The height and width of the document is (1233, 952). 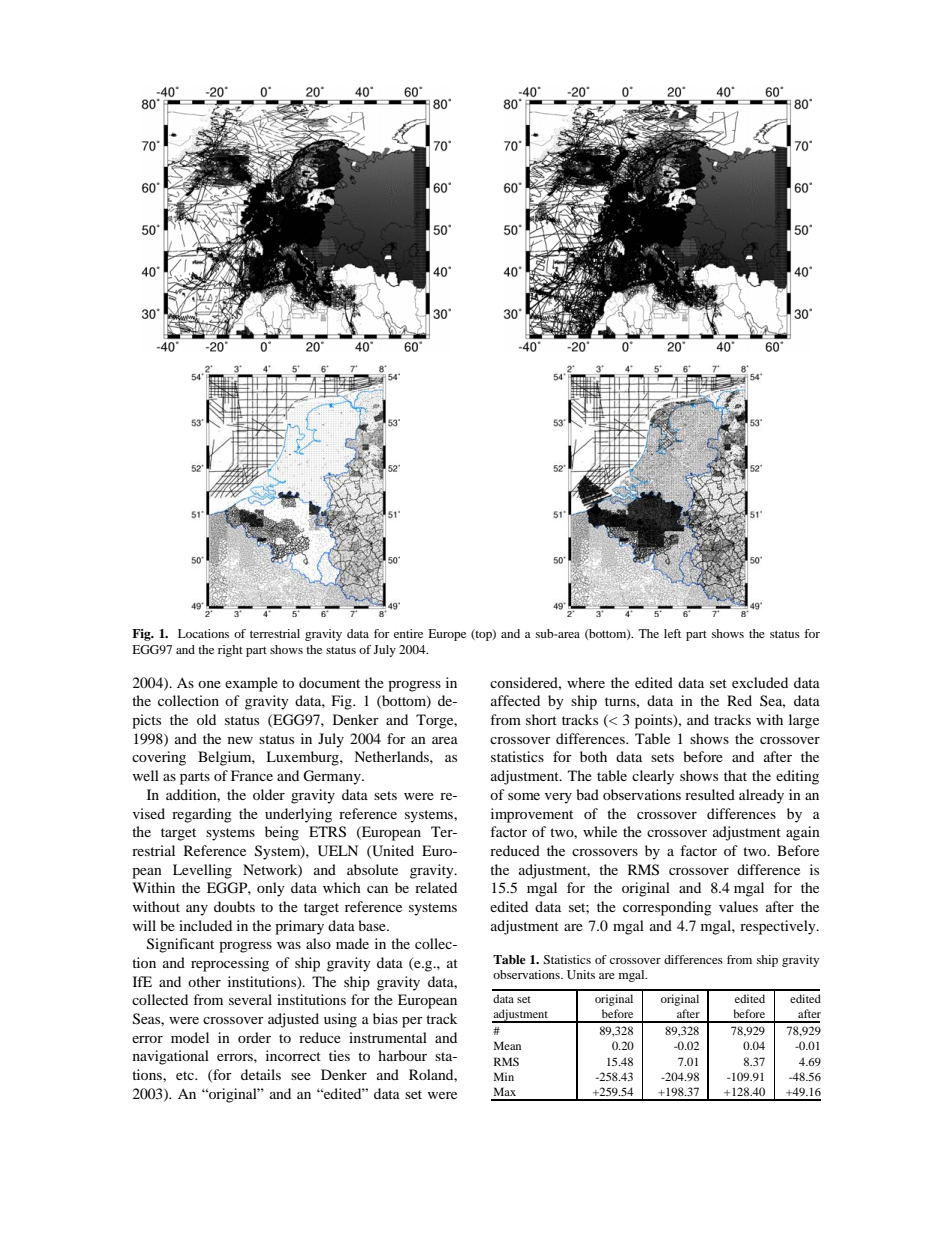 What do you see at coordinates (507, 1045) in the document?
I see `Mean` at bounding box center [507, 1045].
